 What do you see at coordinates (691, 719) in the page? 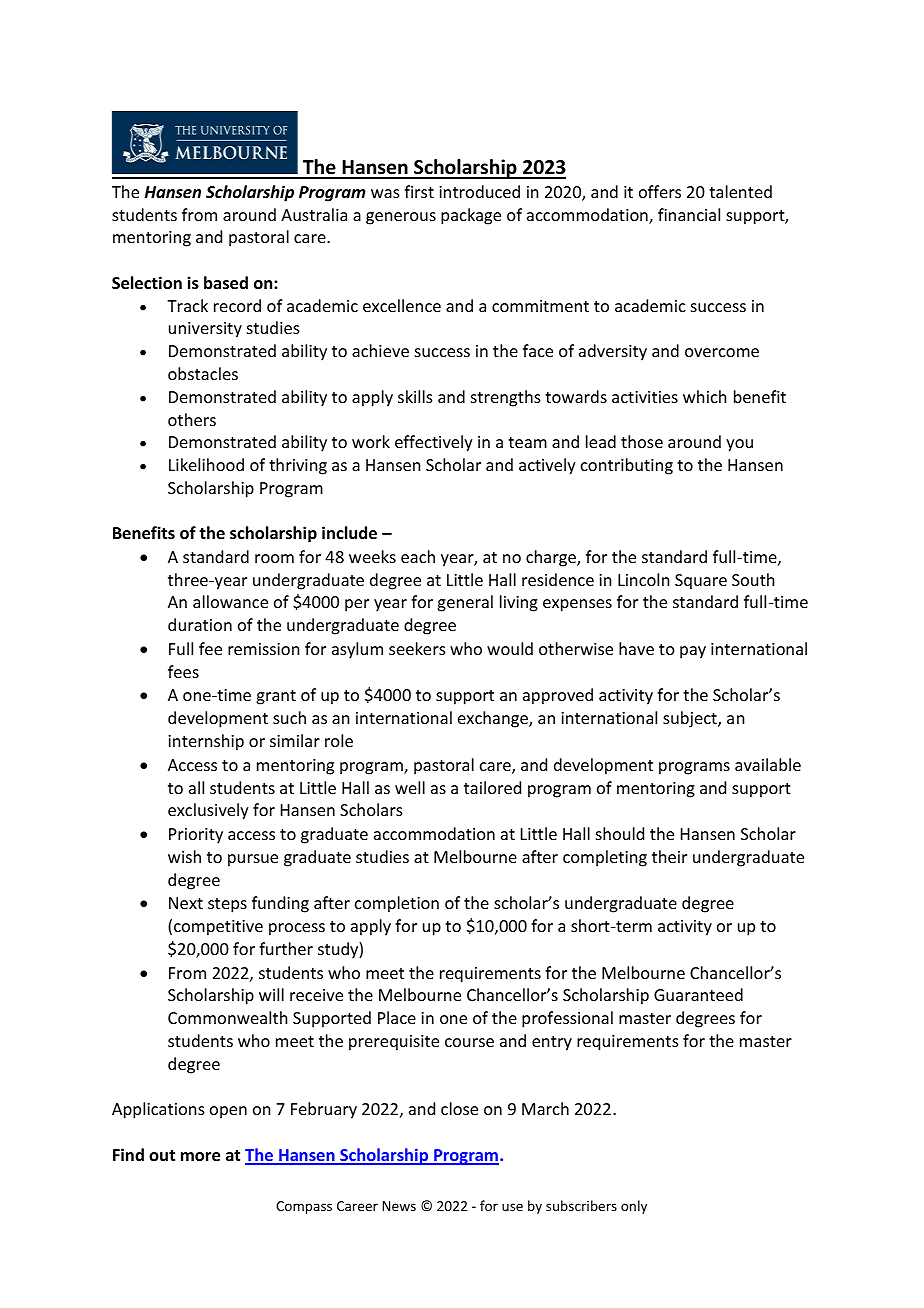
I see `subject` at bounding box center [691, 719].
